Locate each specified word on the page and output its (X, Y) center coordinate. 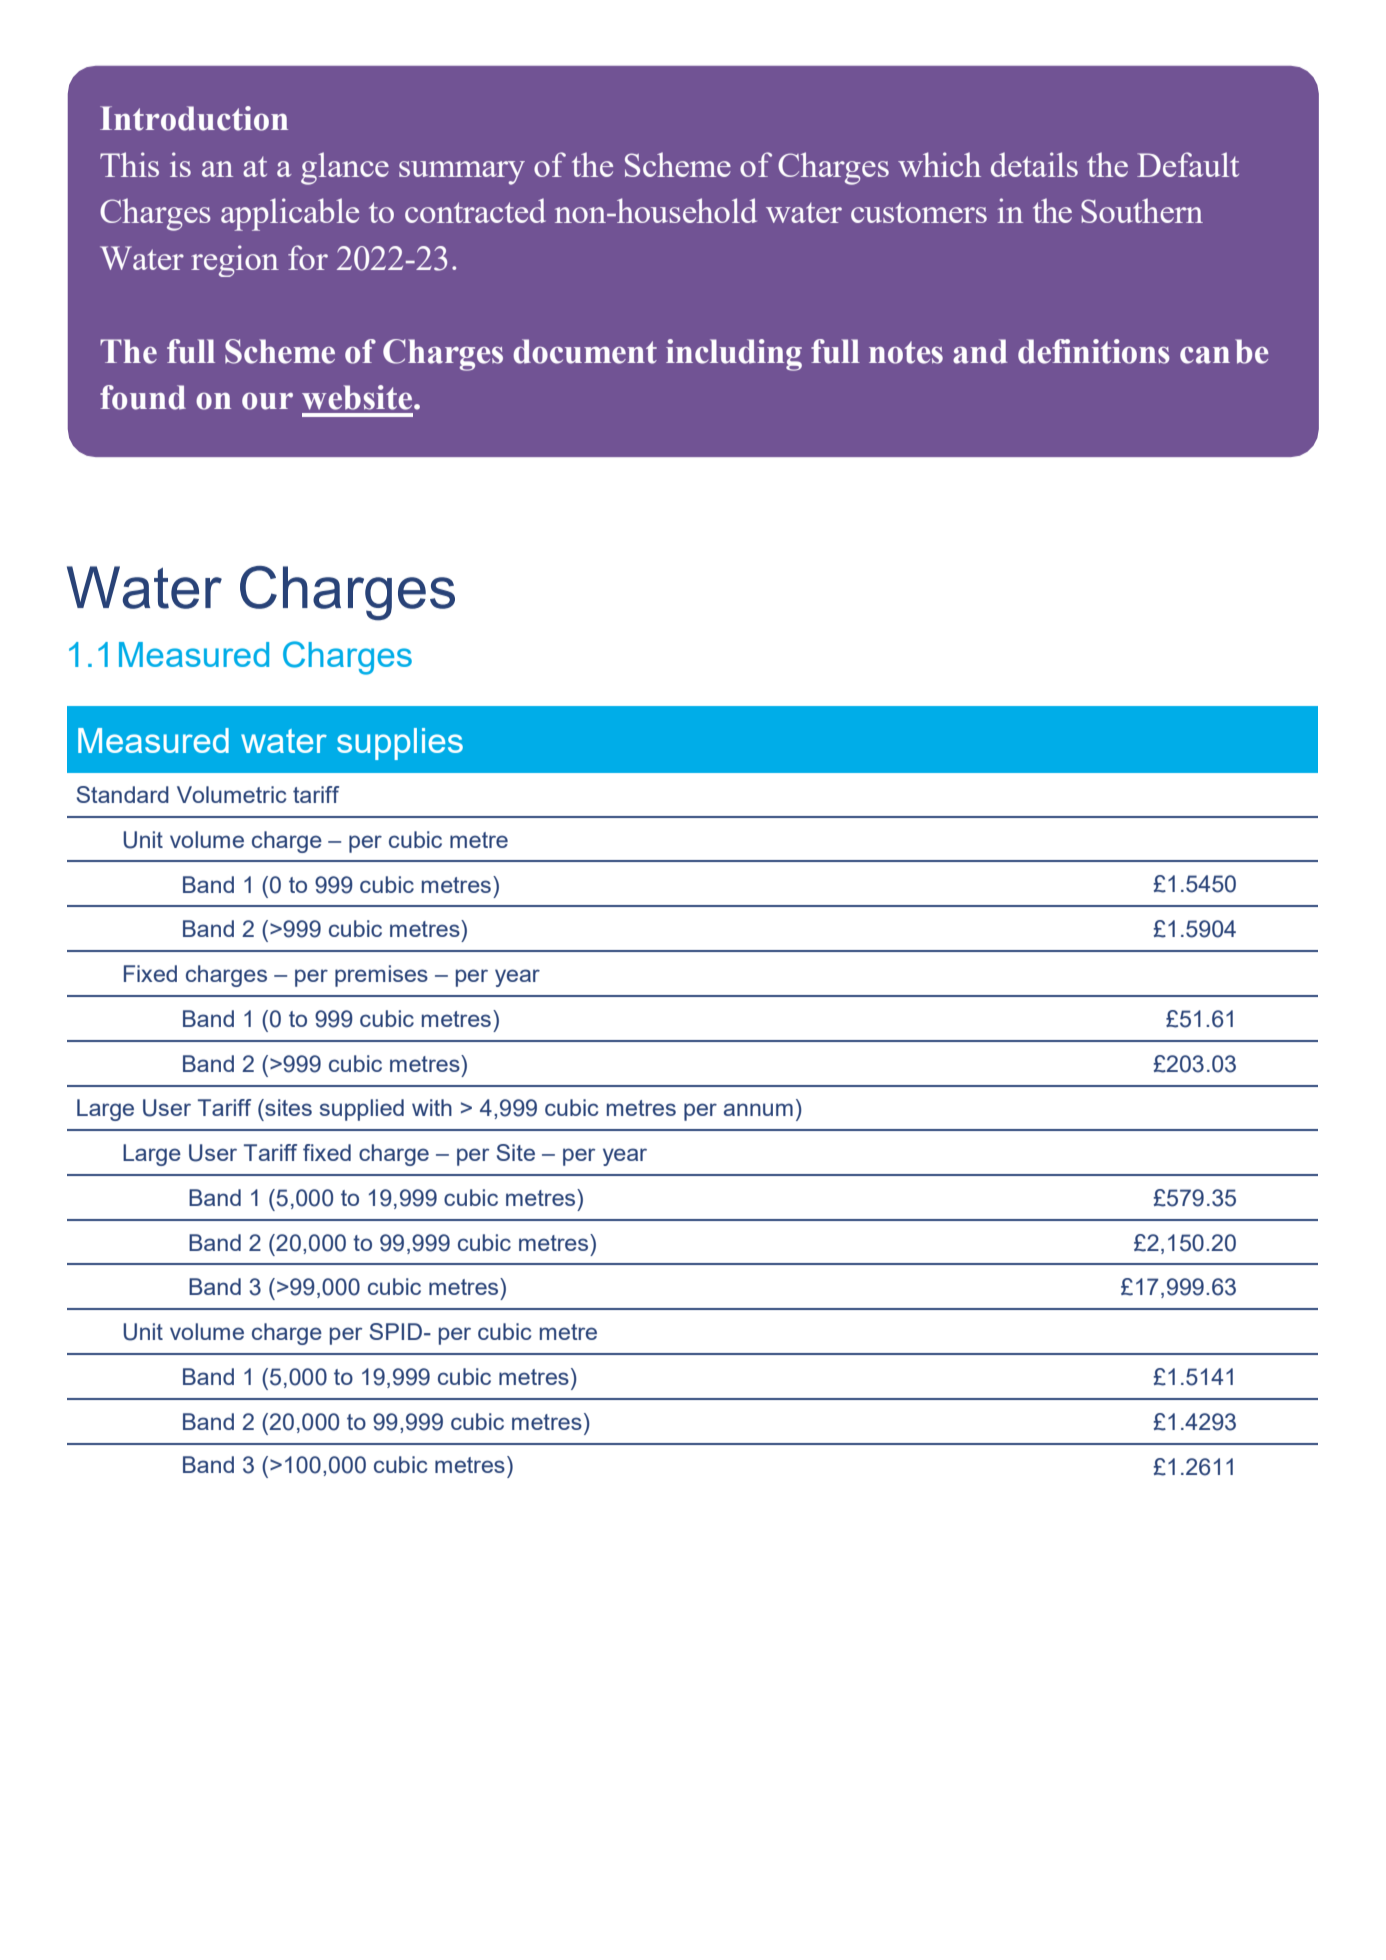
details (1034, 164)
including (734, 355)
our (267, 401)
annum (758, 1109)
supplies (400, 744)
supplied (362, 1110)
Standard (123, 794)
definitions (1094, 351)
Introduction (194, 118)
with (432, 1107)
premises (381, 976)
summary (462, 173)
